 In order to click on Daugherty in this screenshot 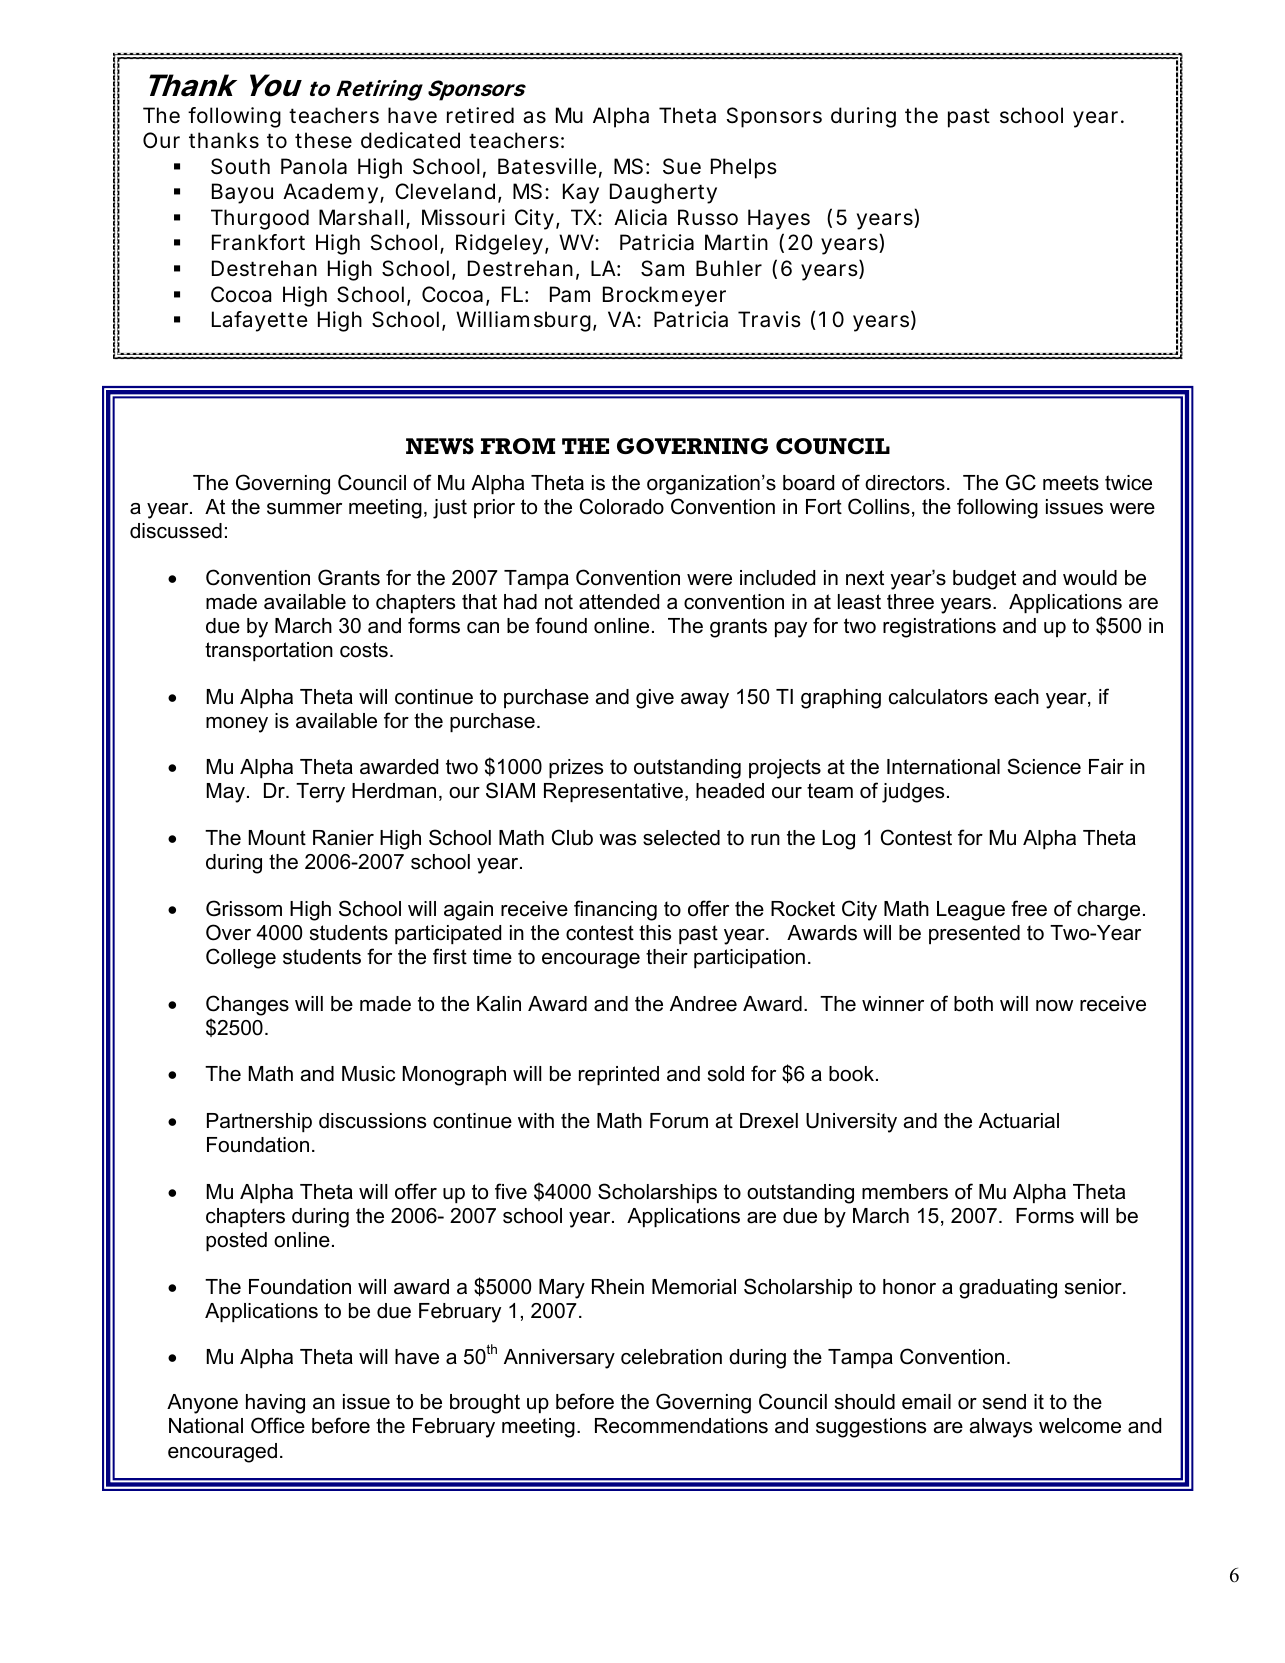, I will do `click(663, 193)`.
